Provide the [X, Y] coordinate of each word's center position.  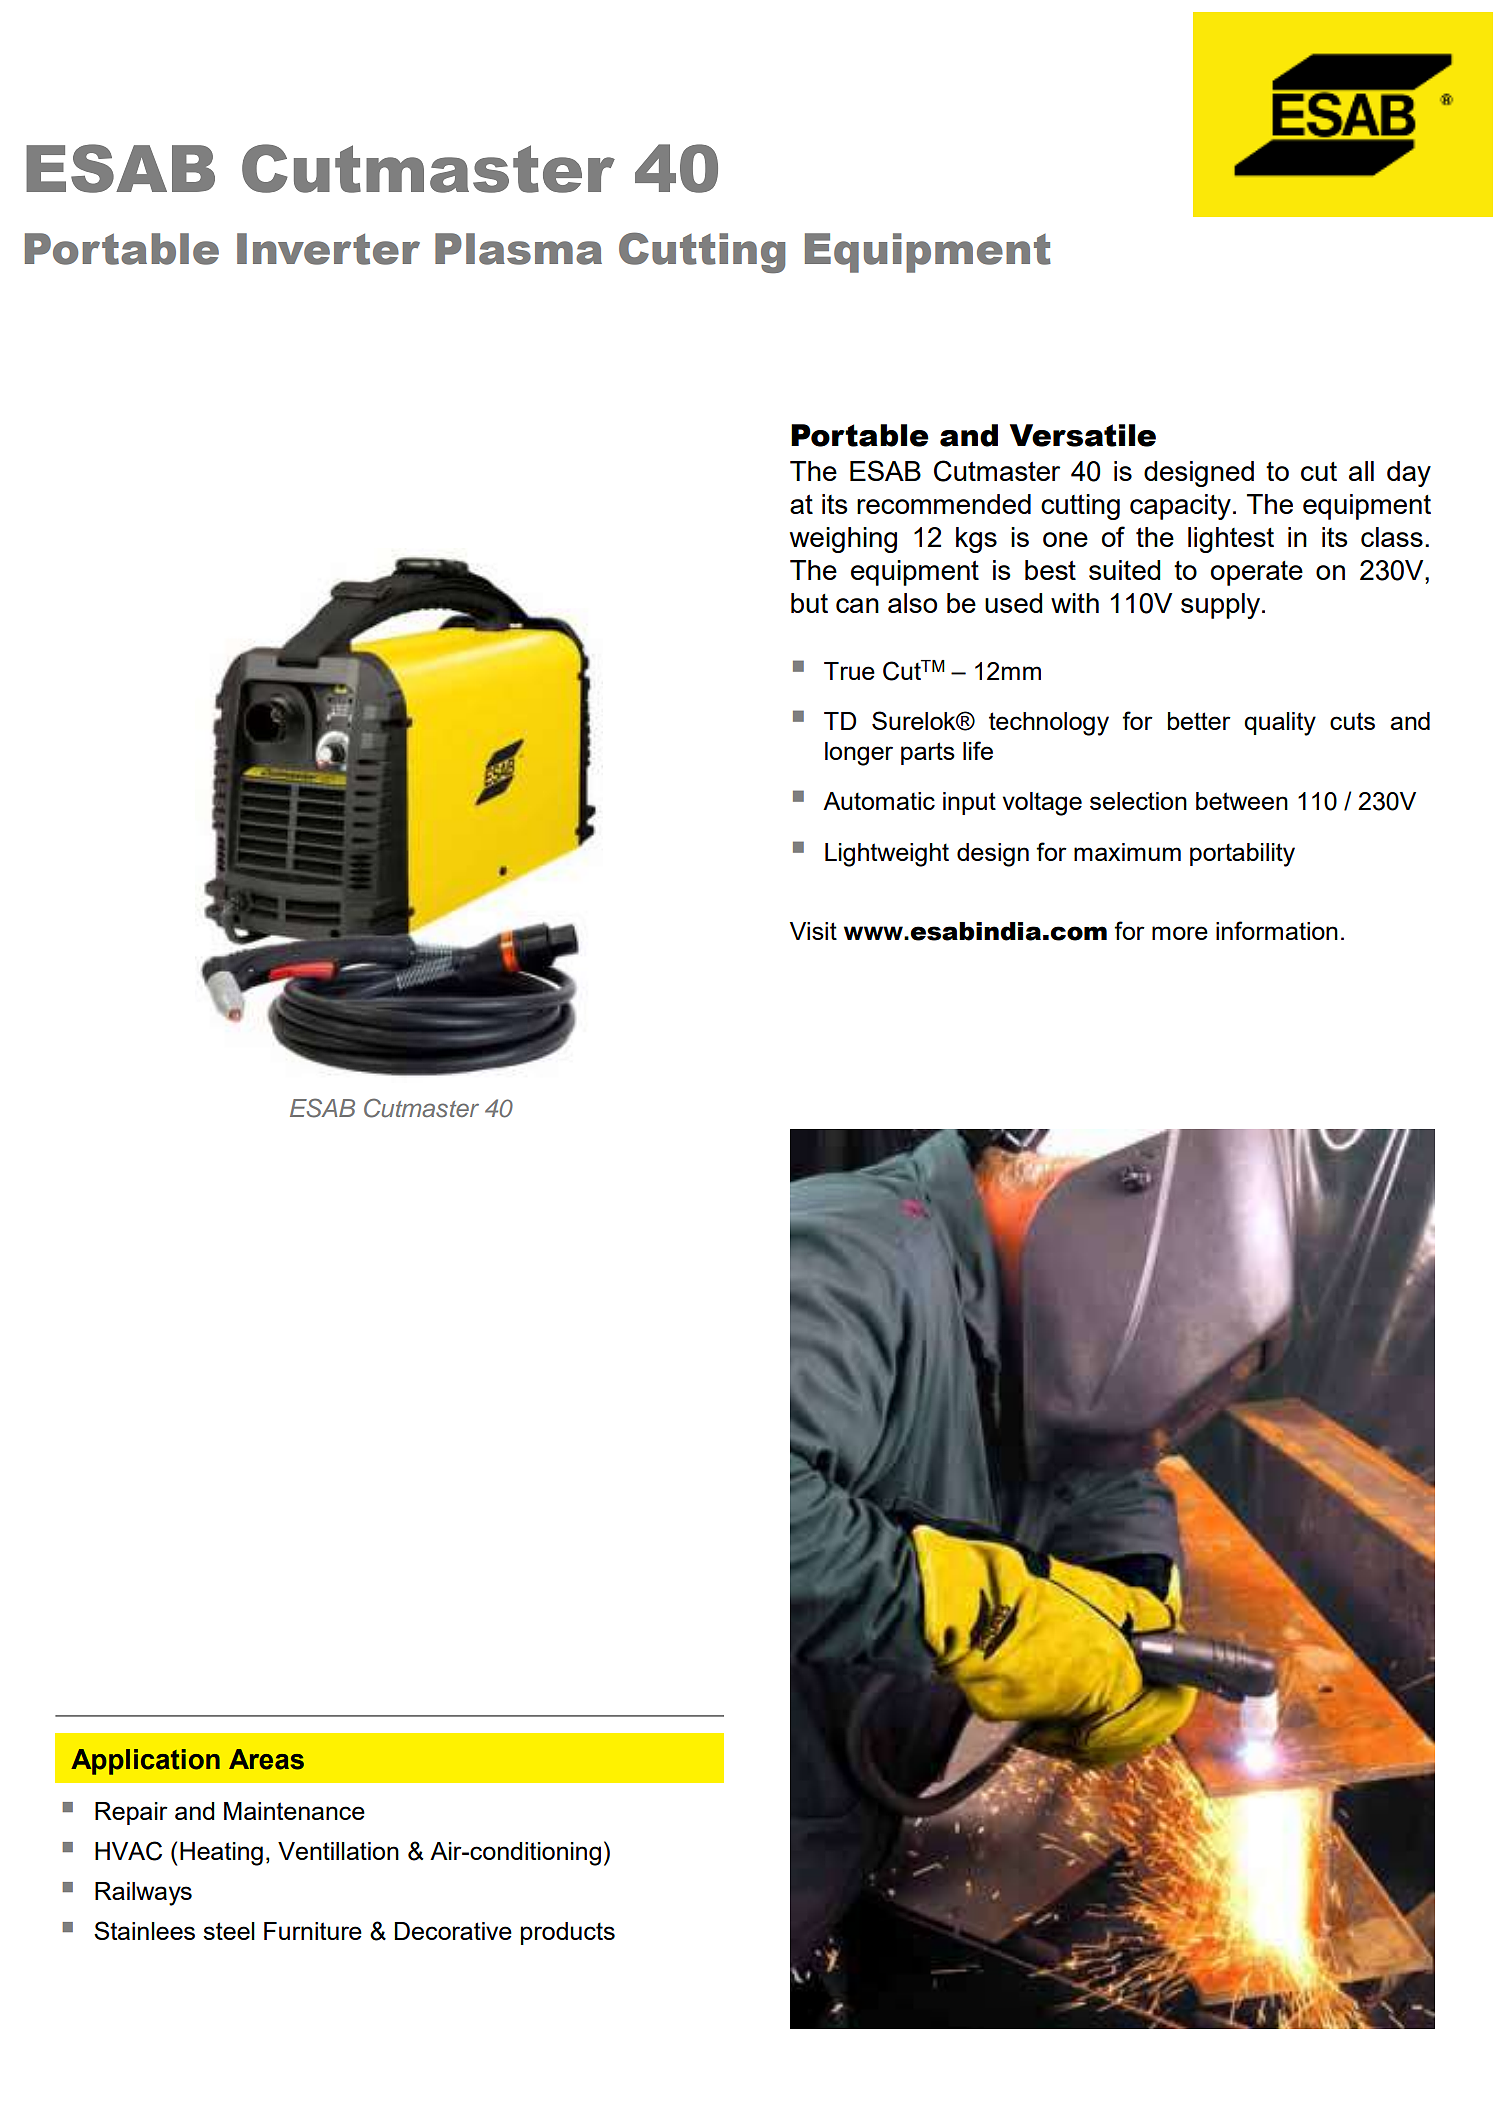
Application [145, 1762]
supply [1222, 606]
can [857, 605]
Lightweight [887, 855]
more [1180, 933]
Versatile [1083, 435]
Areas [266, 1759]
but [809, 603]
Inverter [328, 249]
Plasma [518, 249]
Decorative [453, 1931]
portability [1242, 855]
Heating [221, 1854]
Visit [813, 931]
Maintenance [294, 1811]
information [1277, 930]
